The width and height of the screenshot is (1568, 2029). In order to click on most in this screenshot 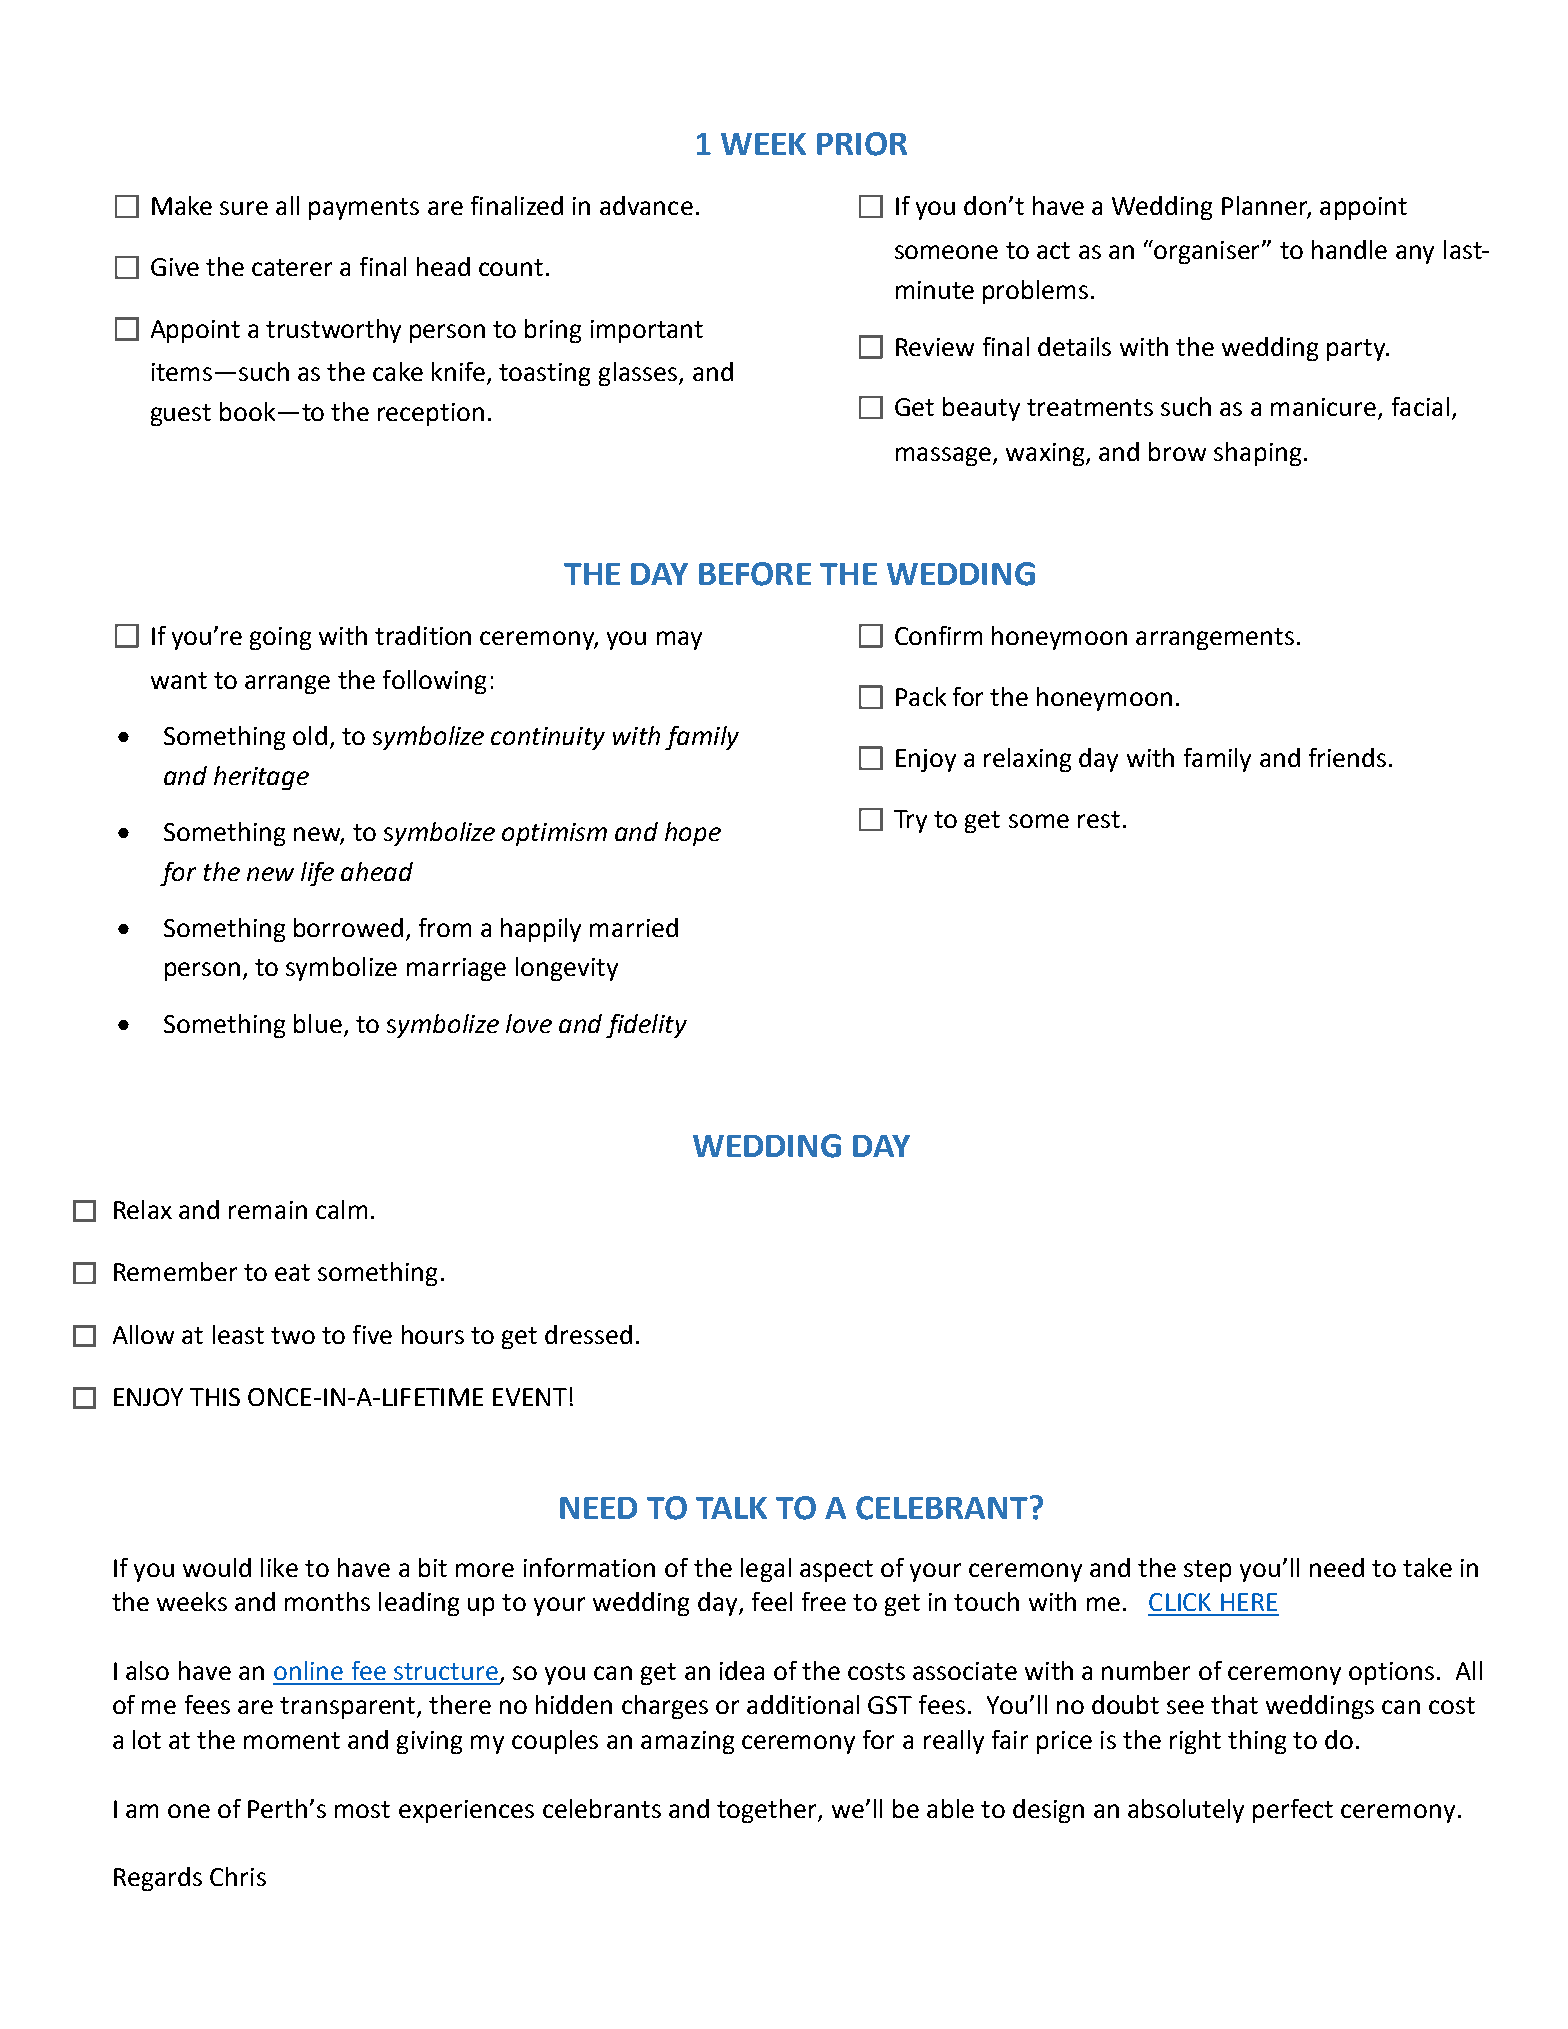, I will do `click(362, 1809)`.
